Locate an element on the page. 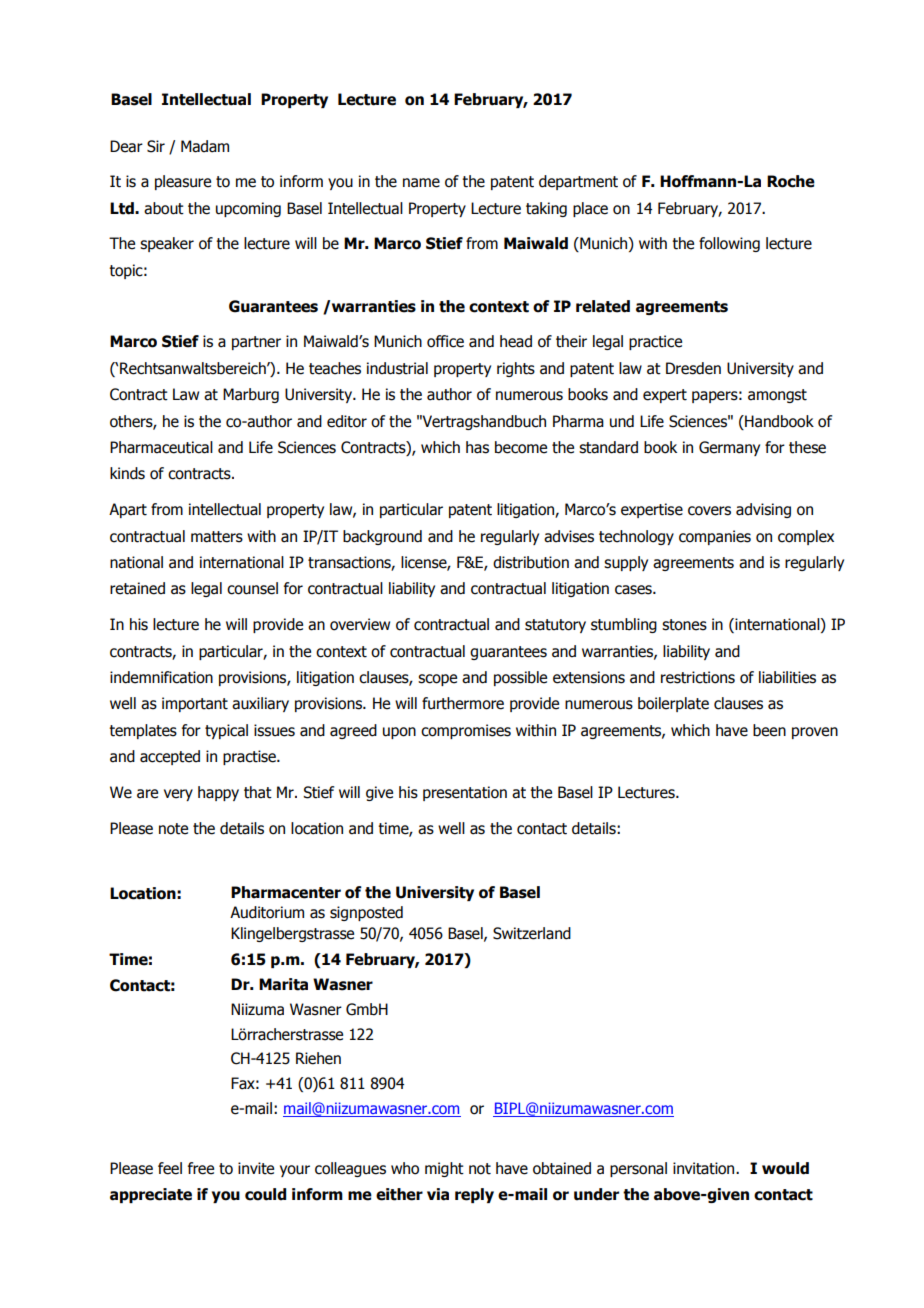 The height and width of the image is (1308, 924). name is located at coordinates (421, 183).
